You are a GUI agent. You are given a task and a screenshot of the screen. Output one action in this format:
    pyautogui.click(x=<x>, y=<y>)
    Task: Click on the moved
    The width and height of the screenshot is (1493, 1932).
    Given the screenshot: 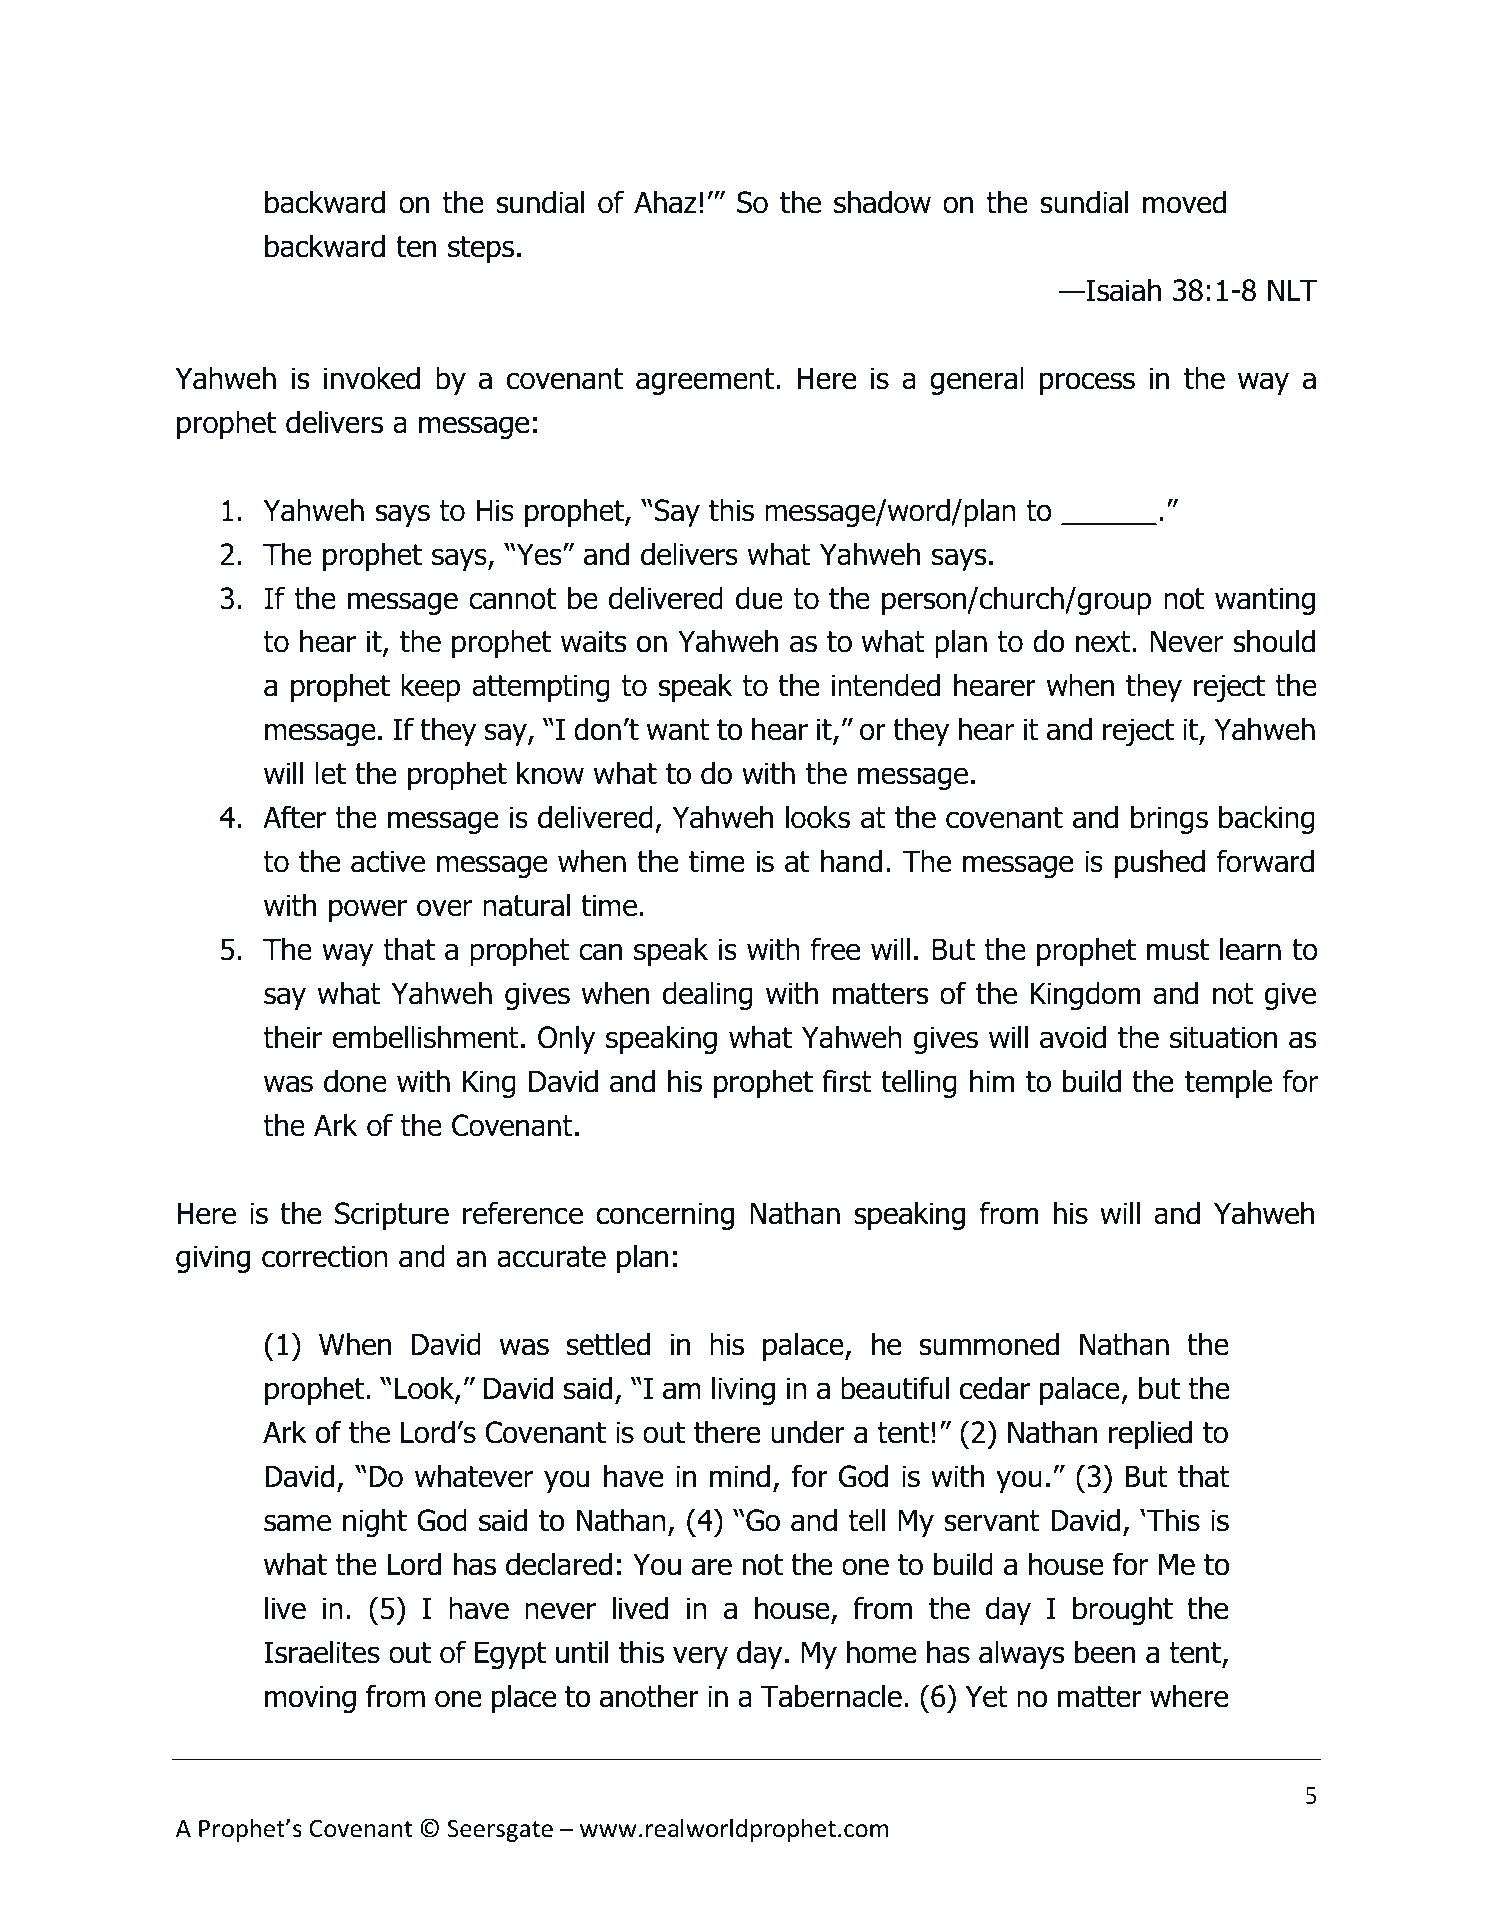 What is the action you would take?
    pyautogui.click(x=1184, y=202)
